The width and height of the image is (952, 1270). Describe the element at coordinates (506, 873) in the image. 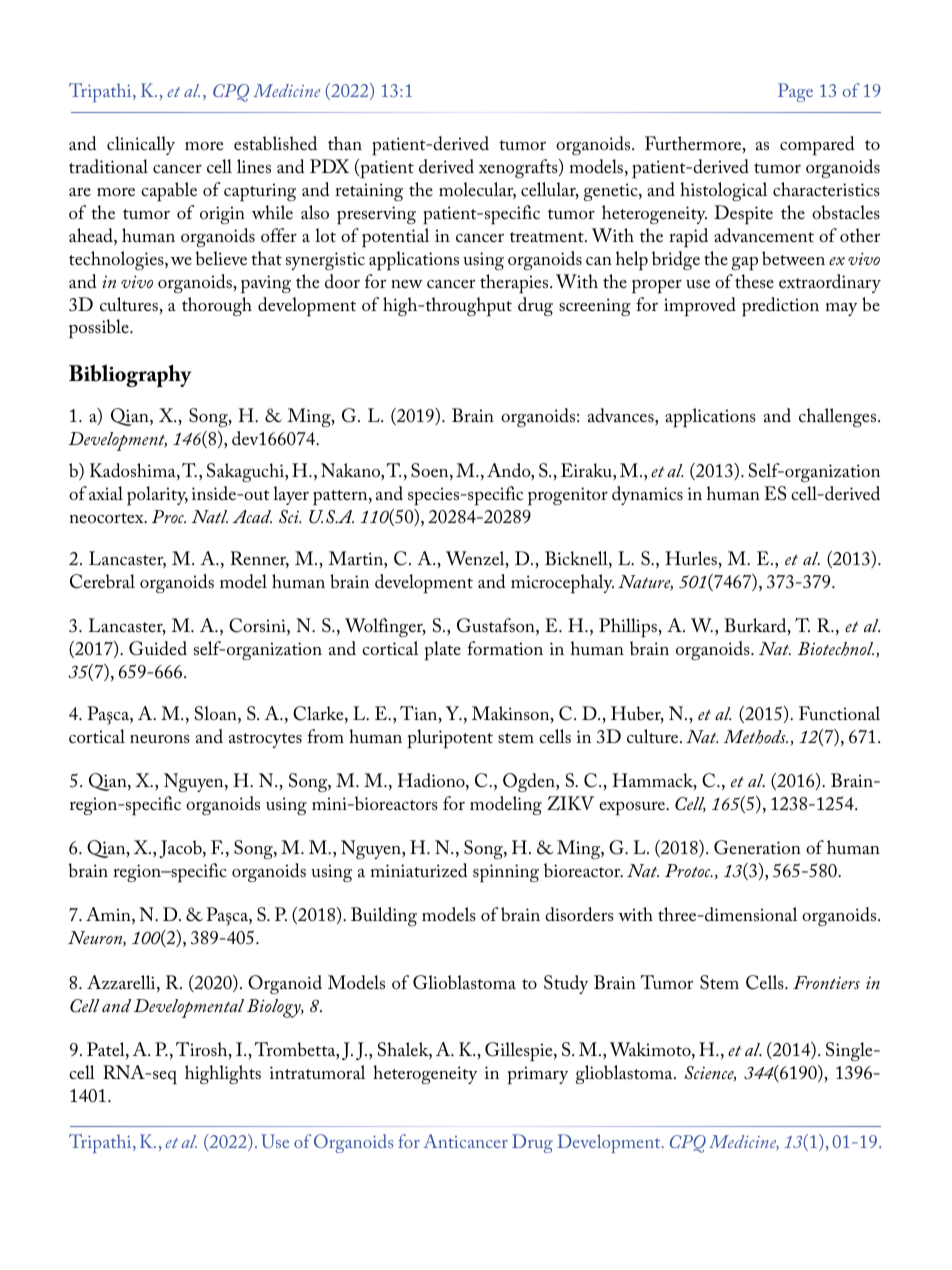

I see `spinning` at that location.
